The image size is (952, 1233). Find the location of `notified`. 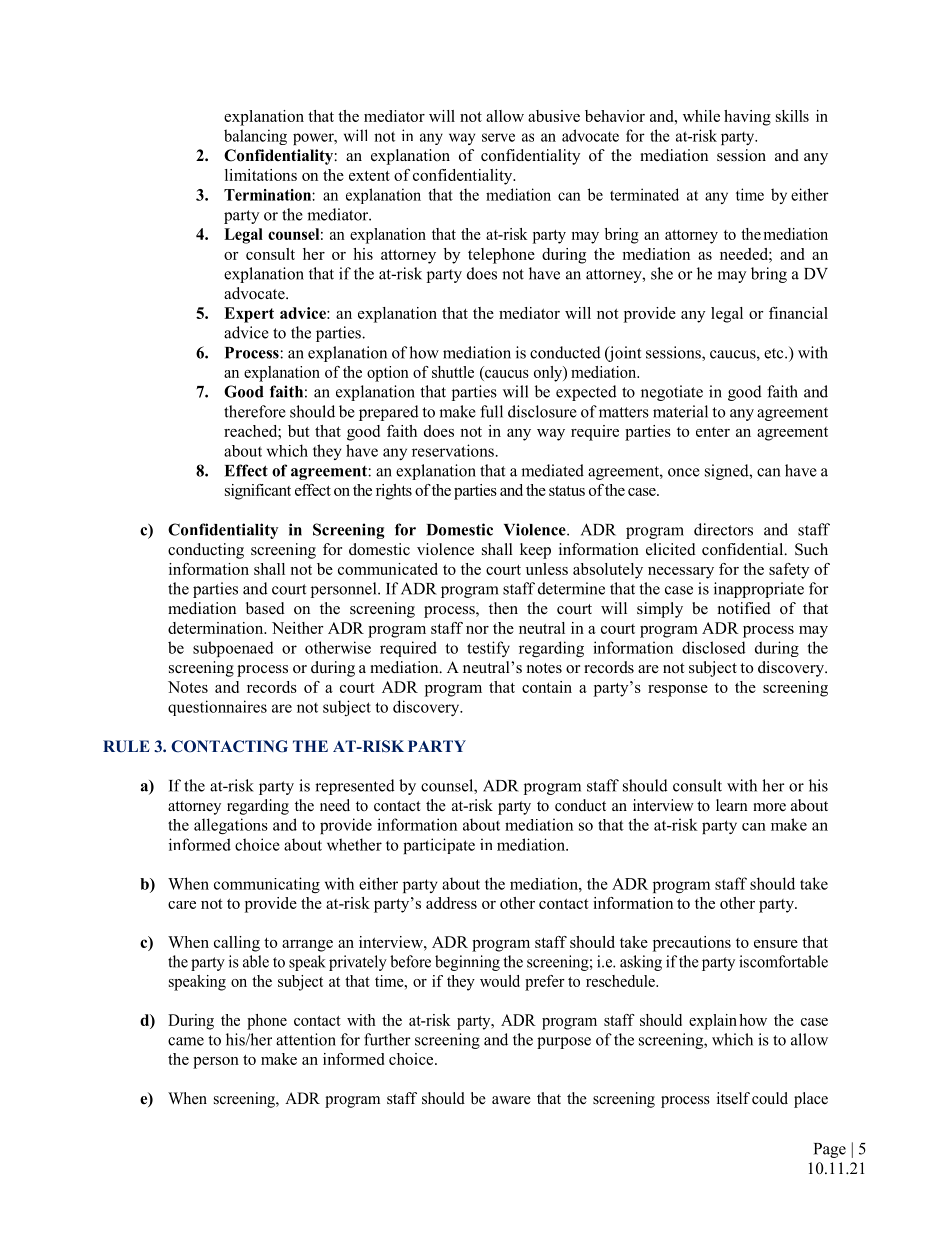

notified is located at coordinates (744, 608).
